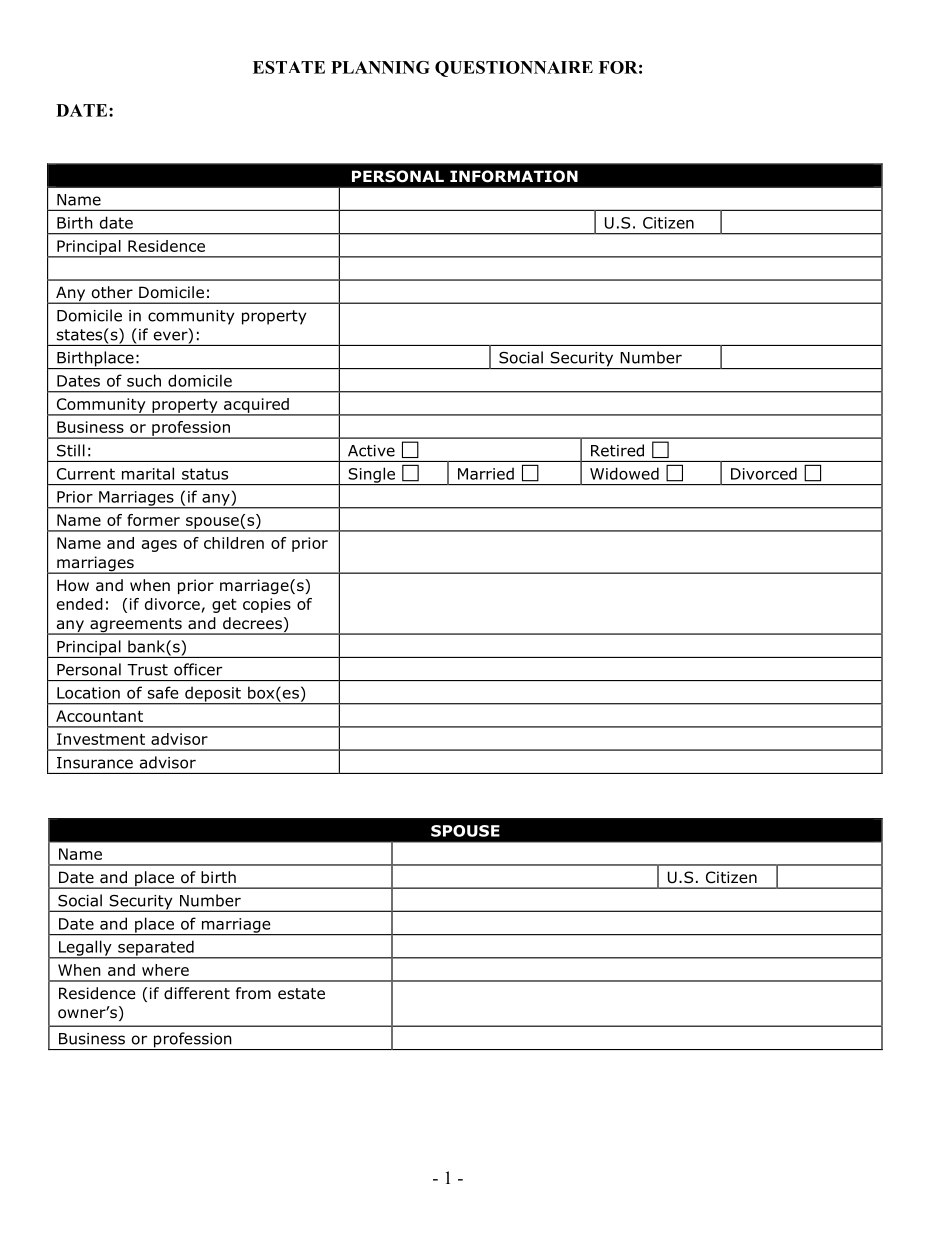 This screenshot has height=1233, width=952. Describe the element at coordinates (372, 476) in the screenshot. I see `Single` at that location.
